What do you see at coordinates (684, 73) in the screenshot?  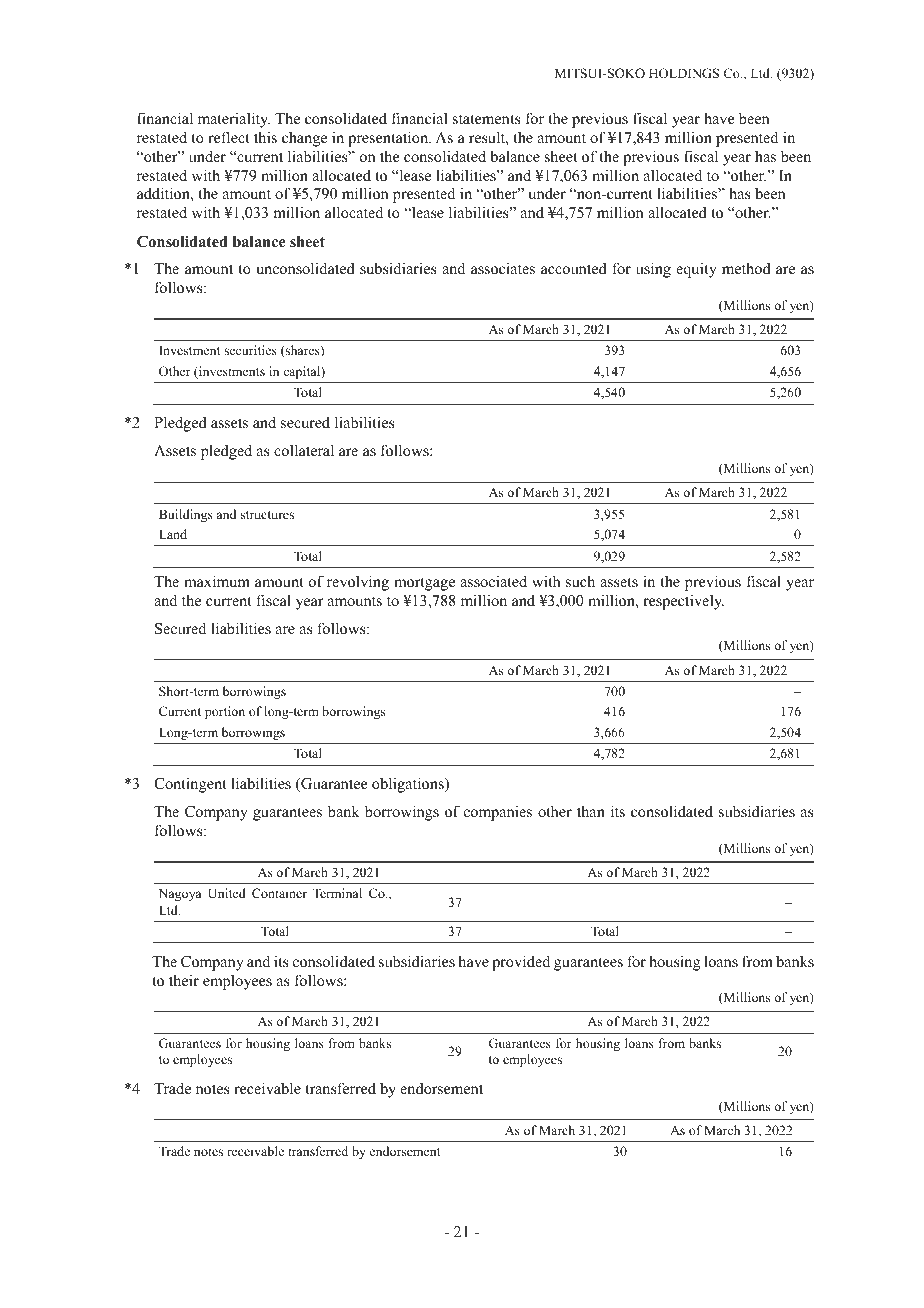 I see `HOLDINGS` at bounding box center [684, 73].
